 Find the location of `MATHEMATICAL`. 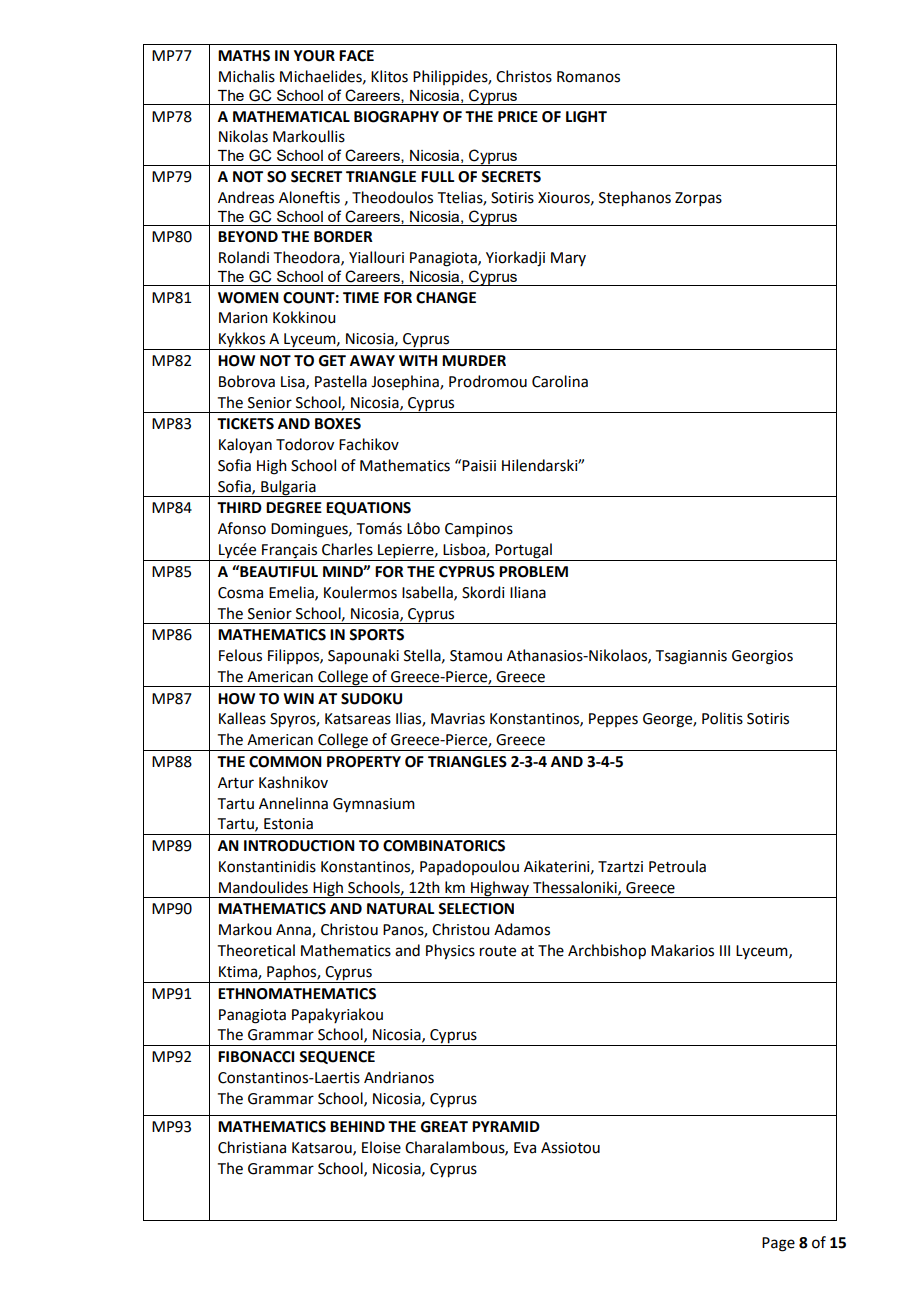

MATHEMATICAL is located at coordinates (291, 117).
